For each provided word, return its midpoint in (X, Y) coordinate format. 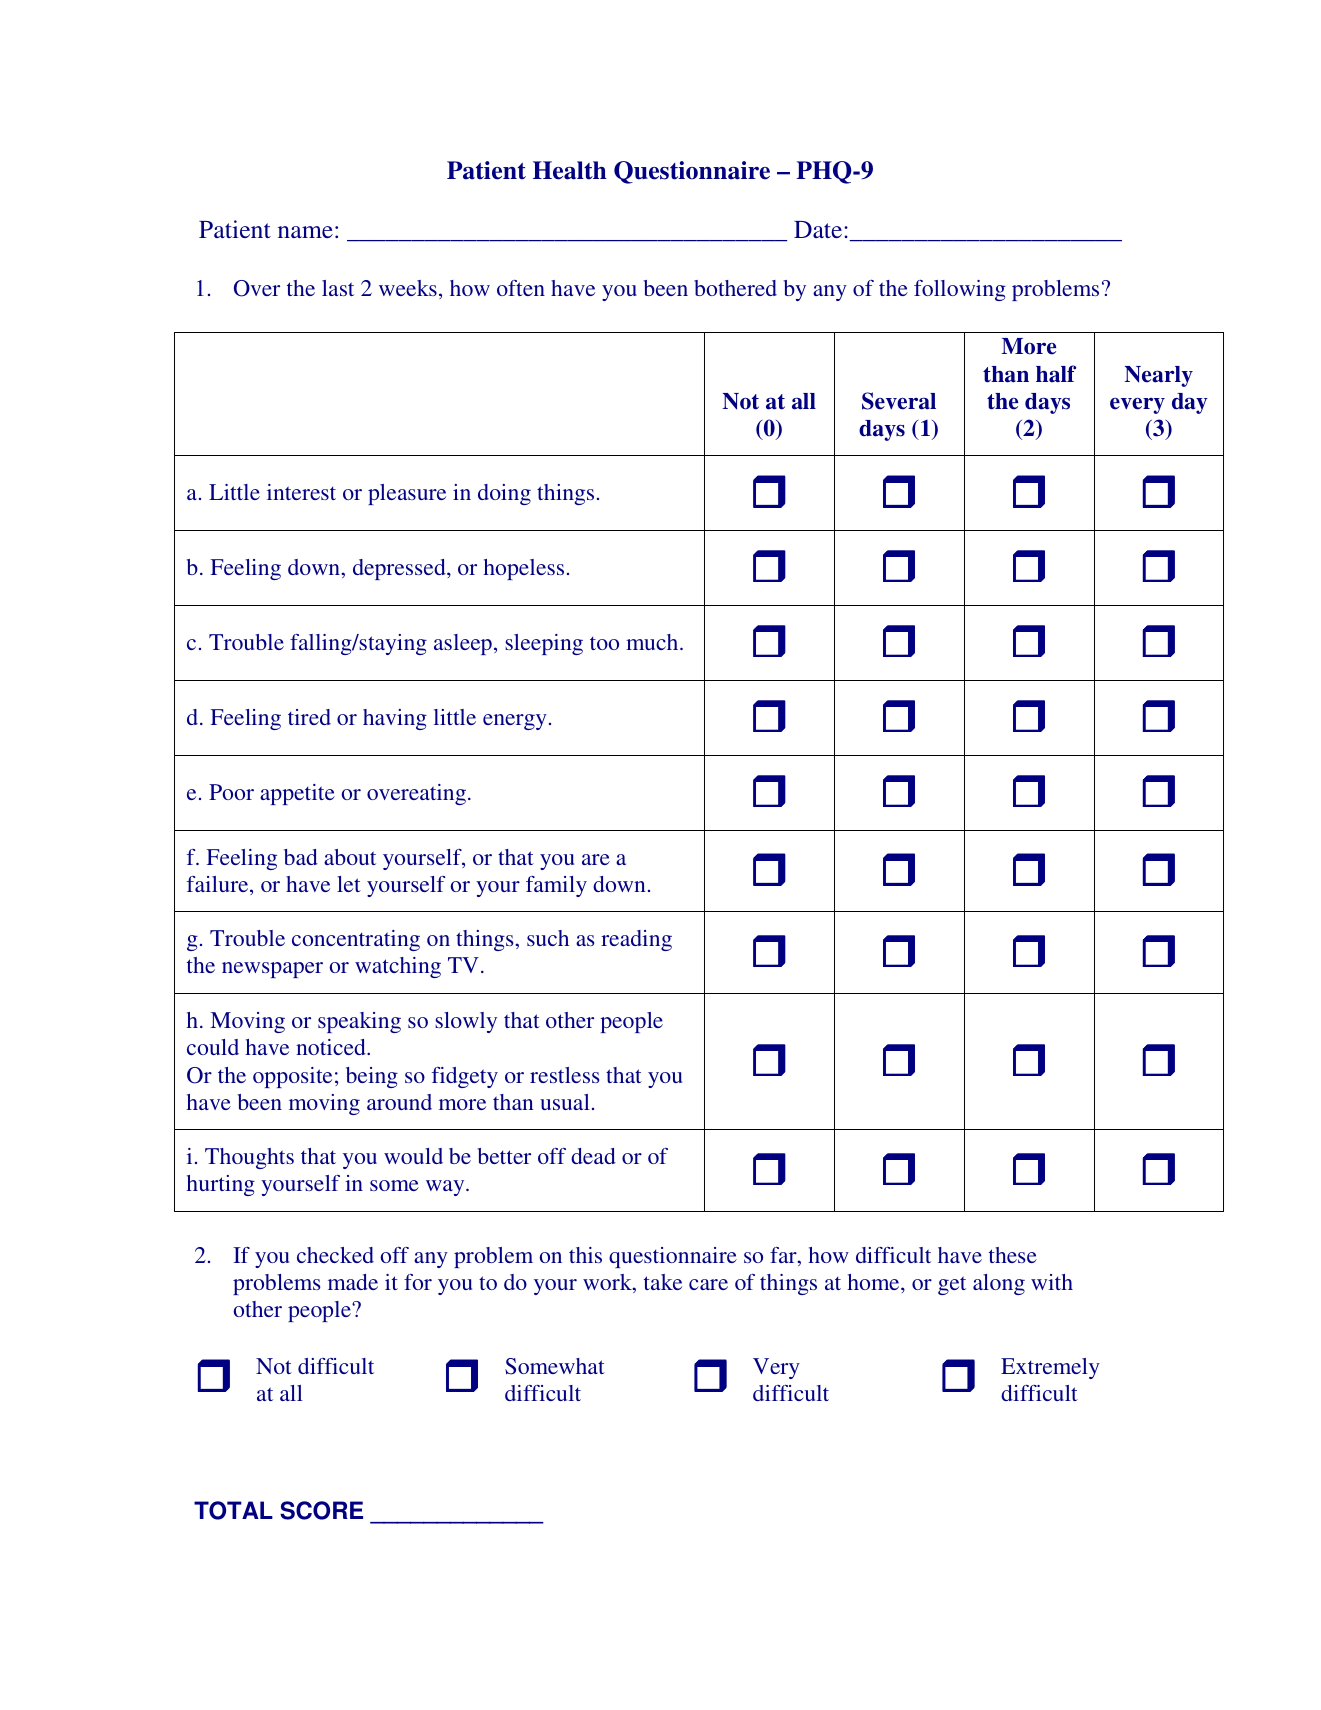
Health (570, 170)
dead (593, 1156)
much (653, 642)
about (350, 857)
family (556, 886)
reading (636, 940)
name (305, 232)
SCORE (321, 1510)
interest (301, 492)
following (960, 290)
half (1056, 374)
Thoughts (249, 1158)
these (1013, 1255)
